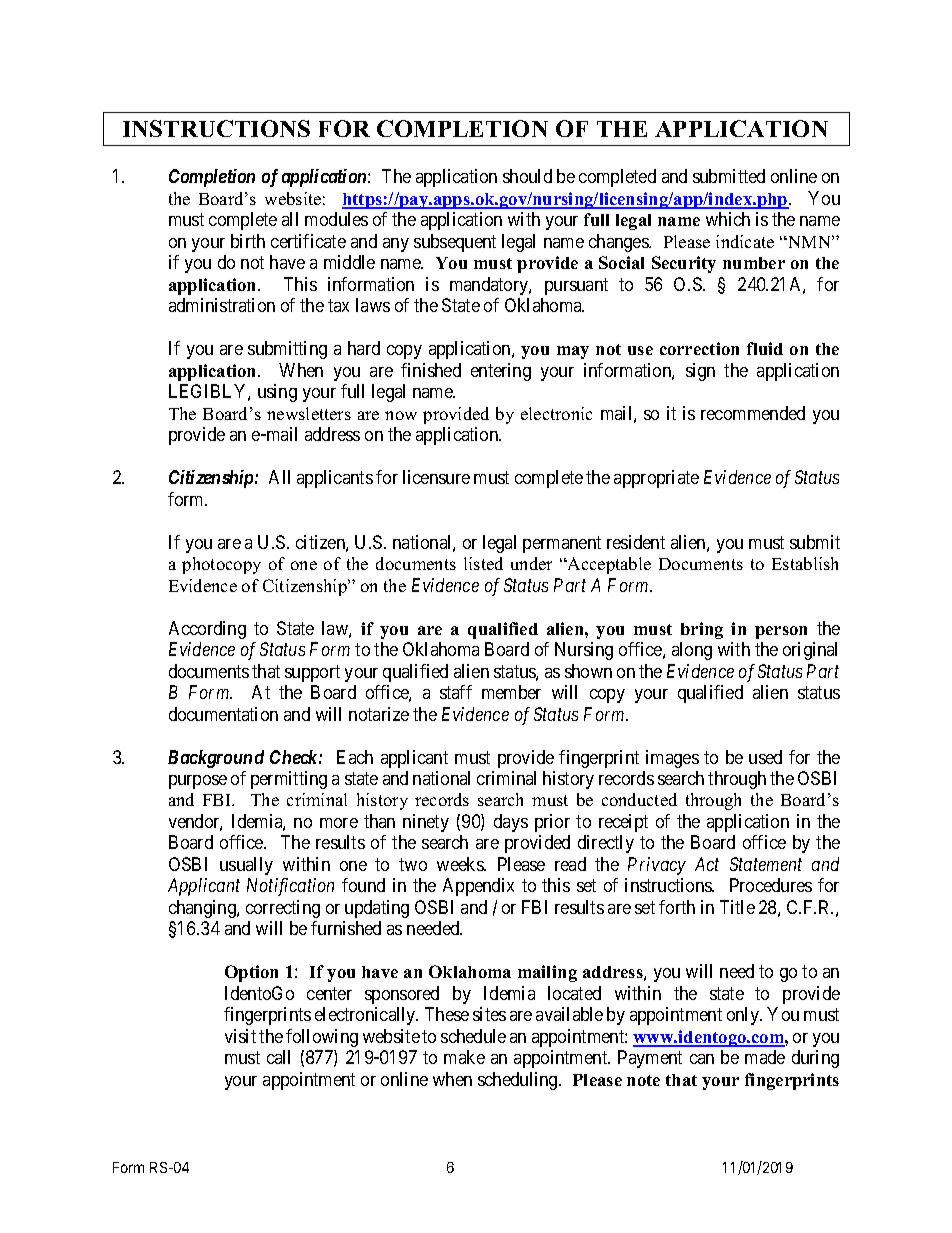  I want to click on appropriate, so click(656, 479).
